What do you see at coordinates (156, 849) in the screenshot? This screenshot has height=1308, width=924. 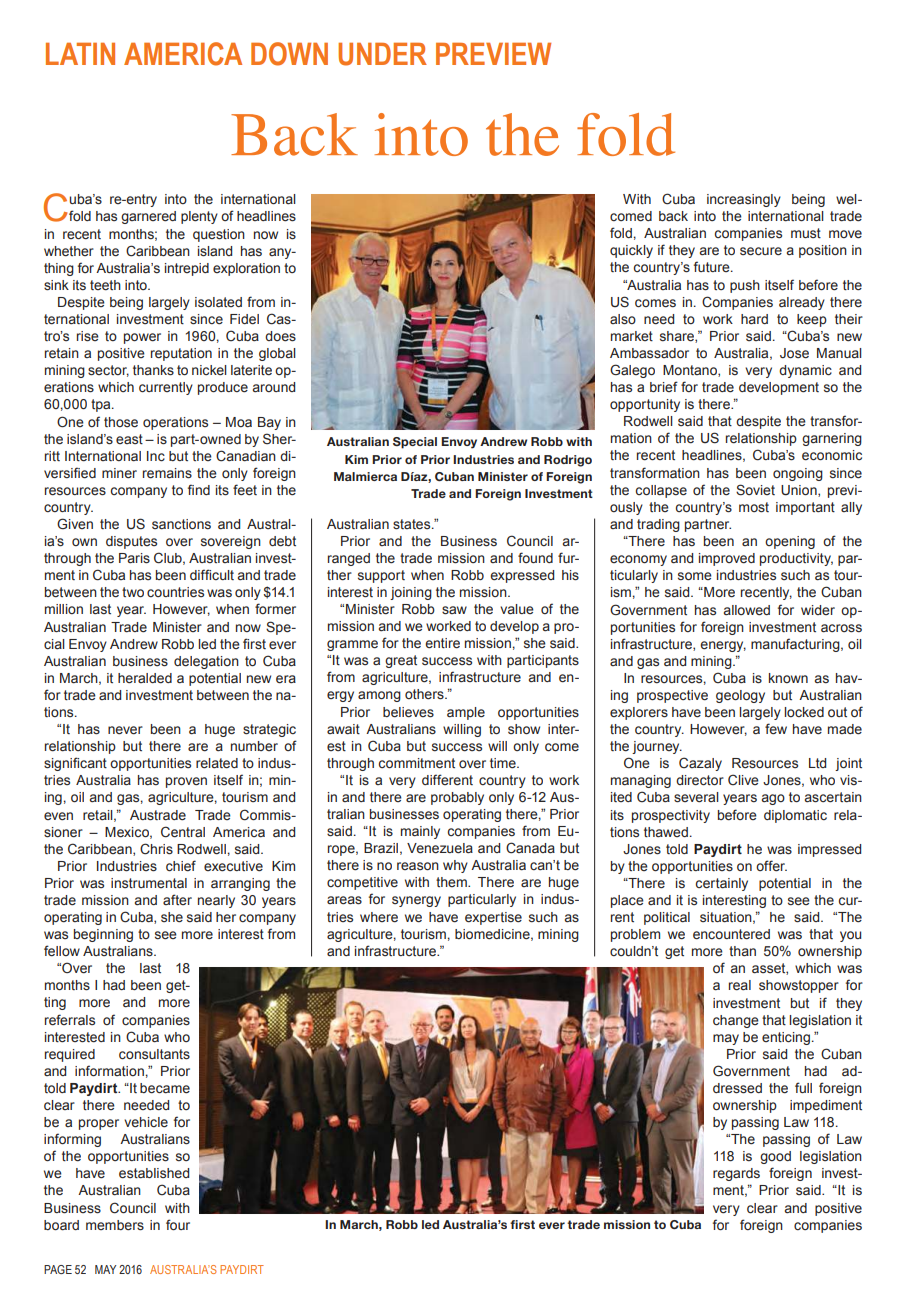 I see `Chris` at bounding box center [156, 849].
